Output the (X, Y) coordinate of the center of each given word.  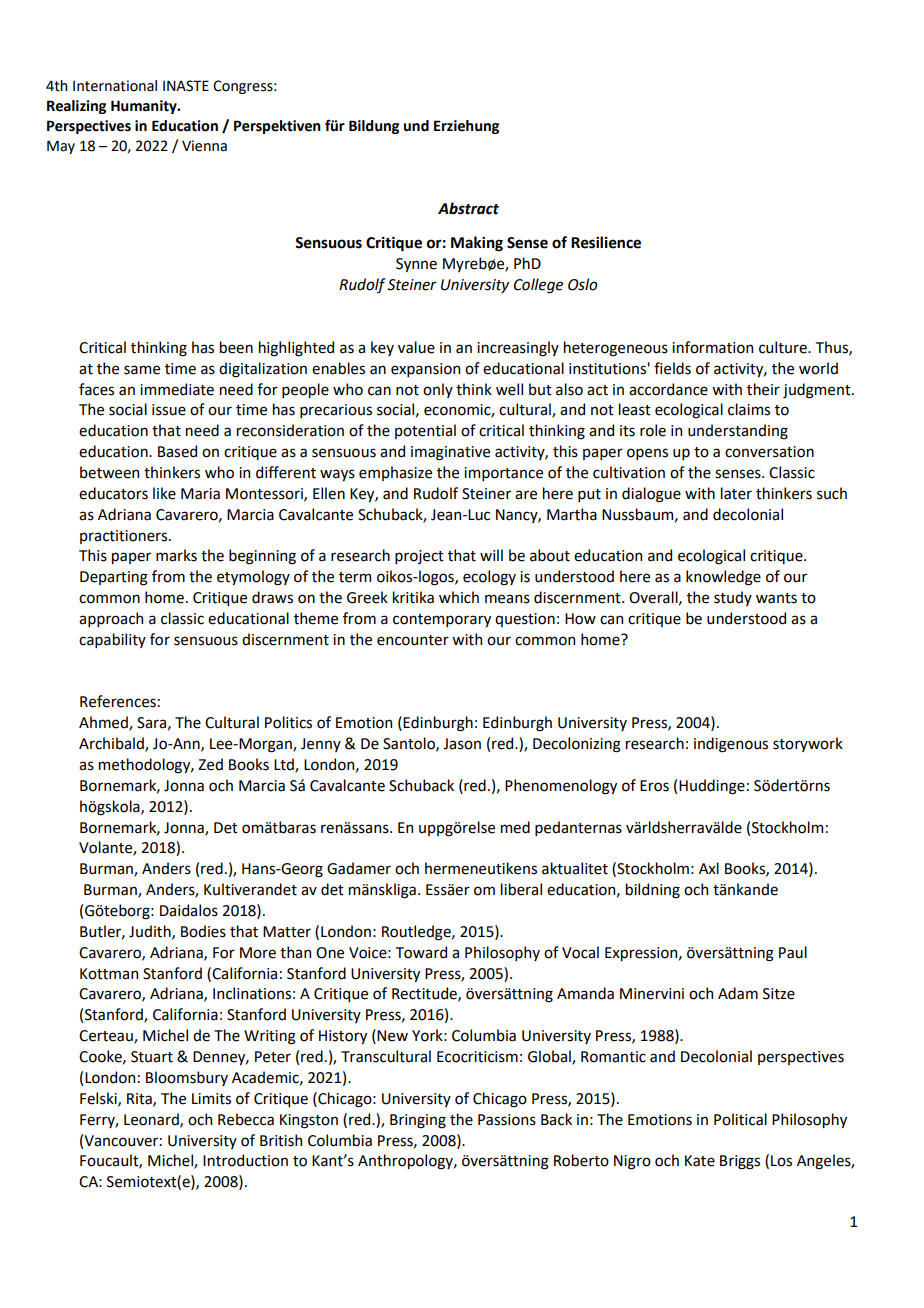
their (763, 389)
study (733, 598)
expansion (425, 370)
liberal (521, 889)
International (115, 86)
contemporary (442, 620)
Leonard (152, 1120)
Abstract (468, 208)
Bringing (418, 1121)
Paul (793, 952)
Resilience (606, 242)
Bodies (203, 931)
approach (111, 619)
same (142, 370)
